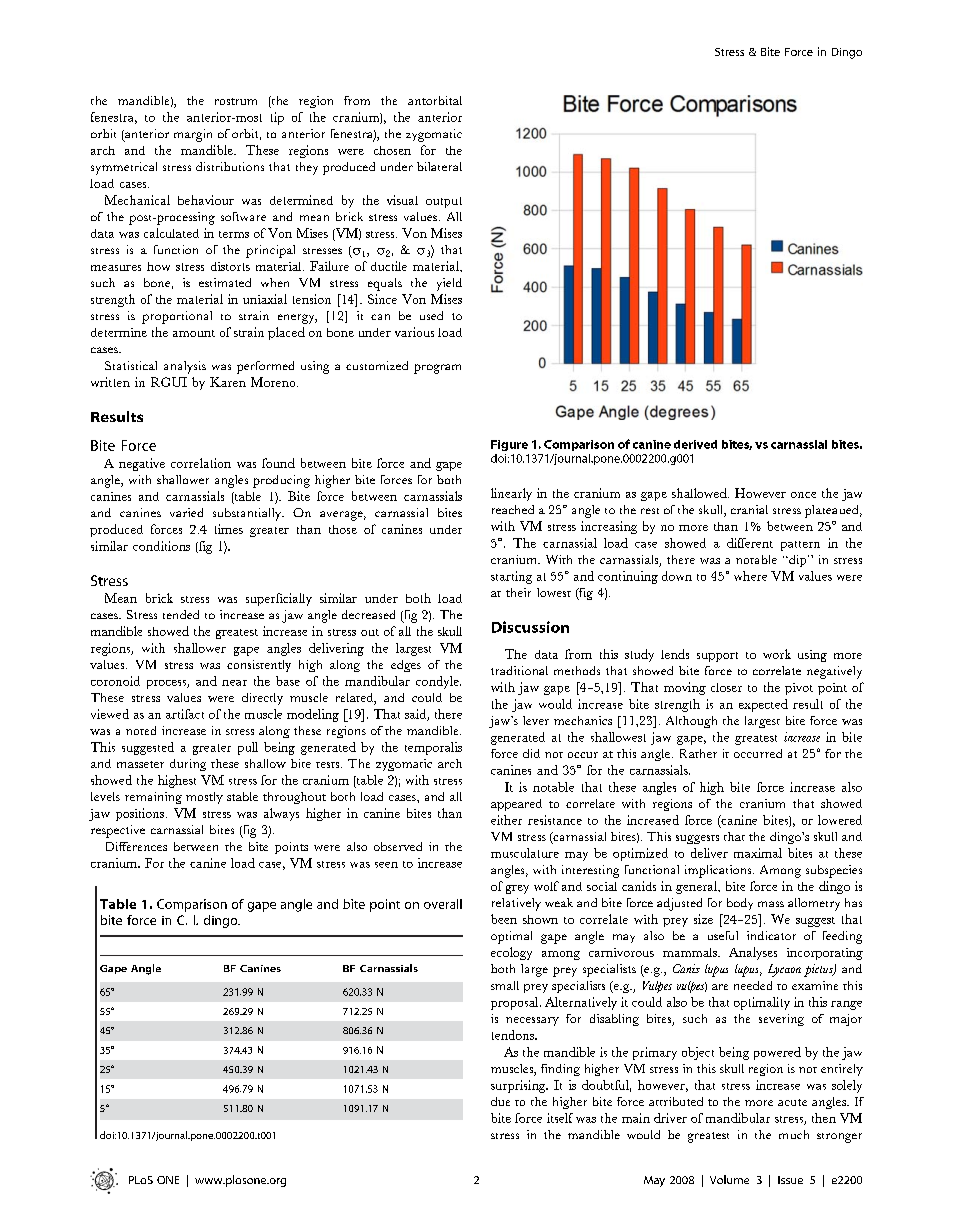 Image resolution: width=953 pixels, height=1232 pixels. What do you see at coordinates (500, 1101) in the page?
I see `due` at bounding box center [500, 1101].
